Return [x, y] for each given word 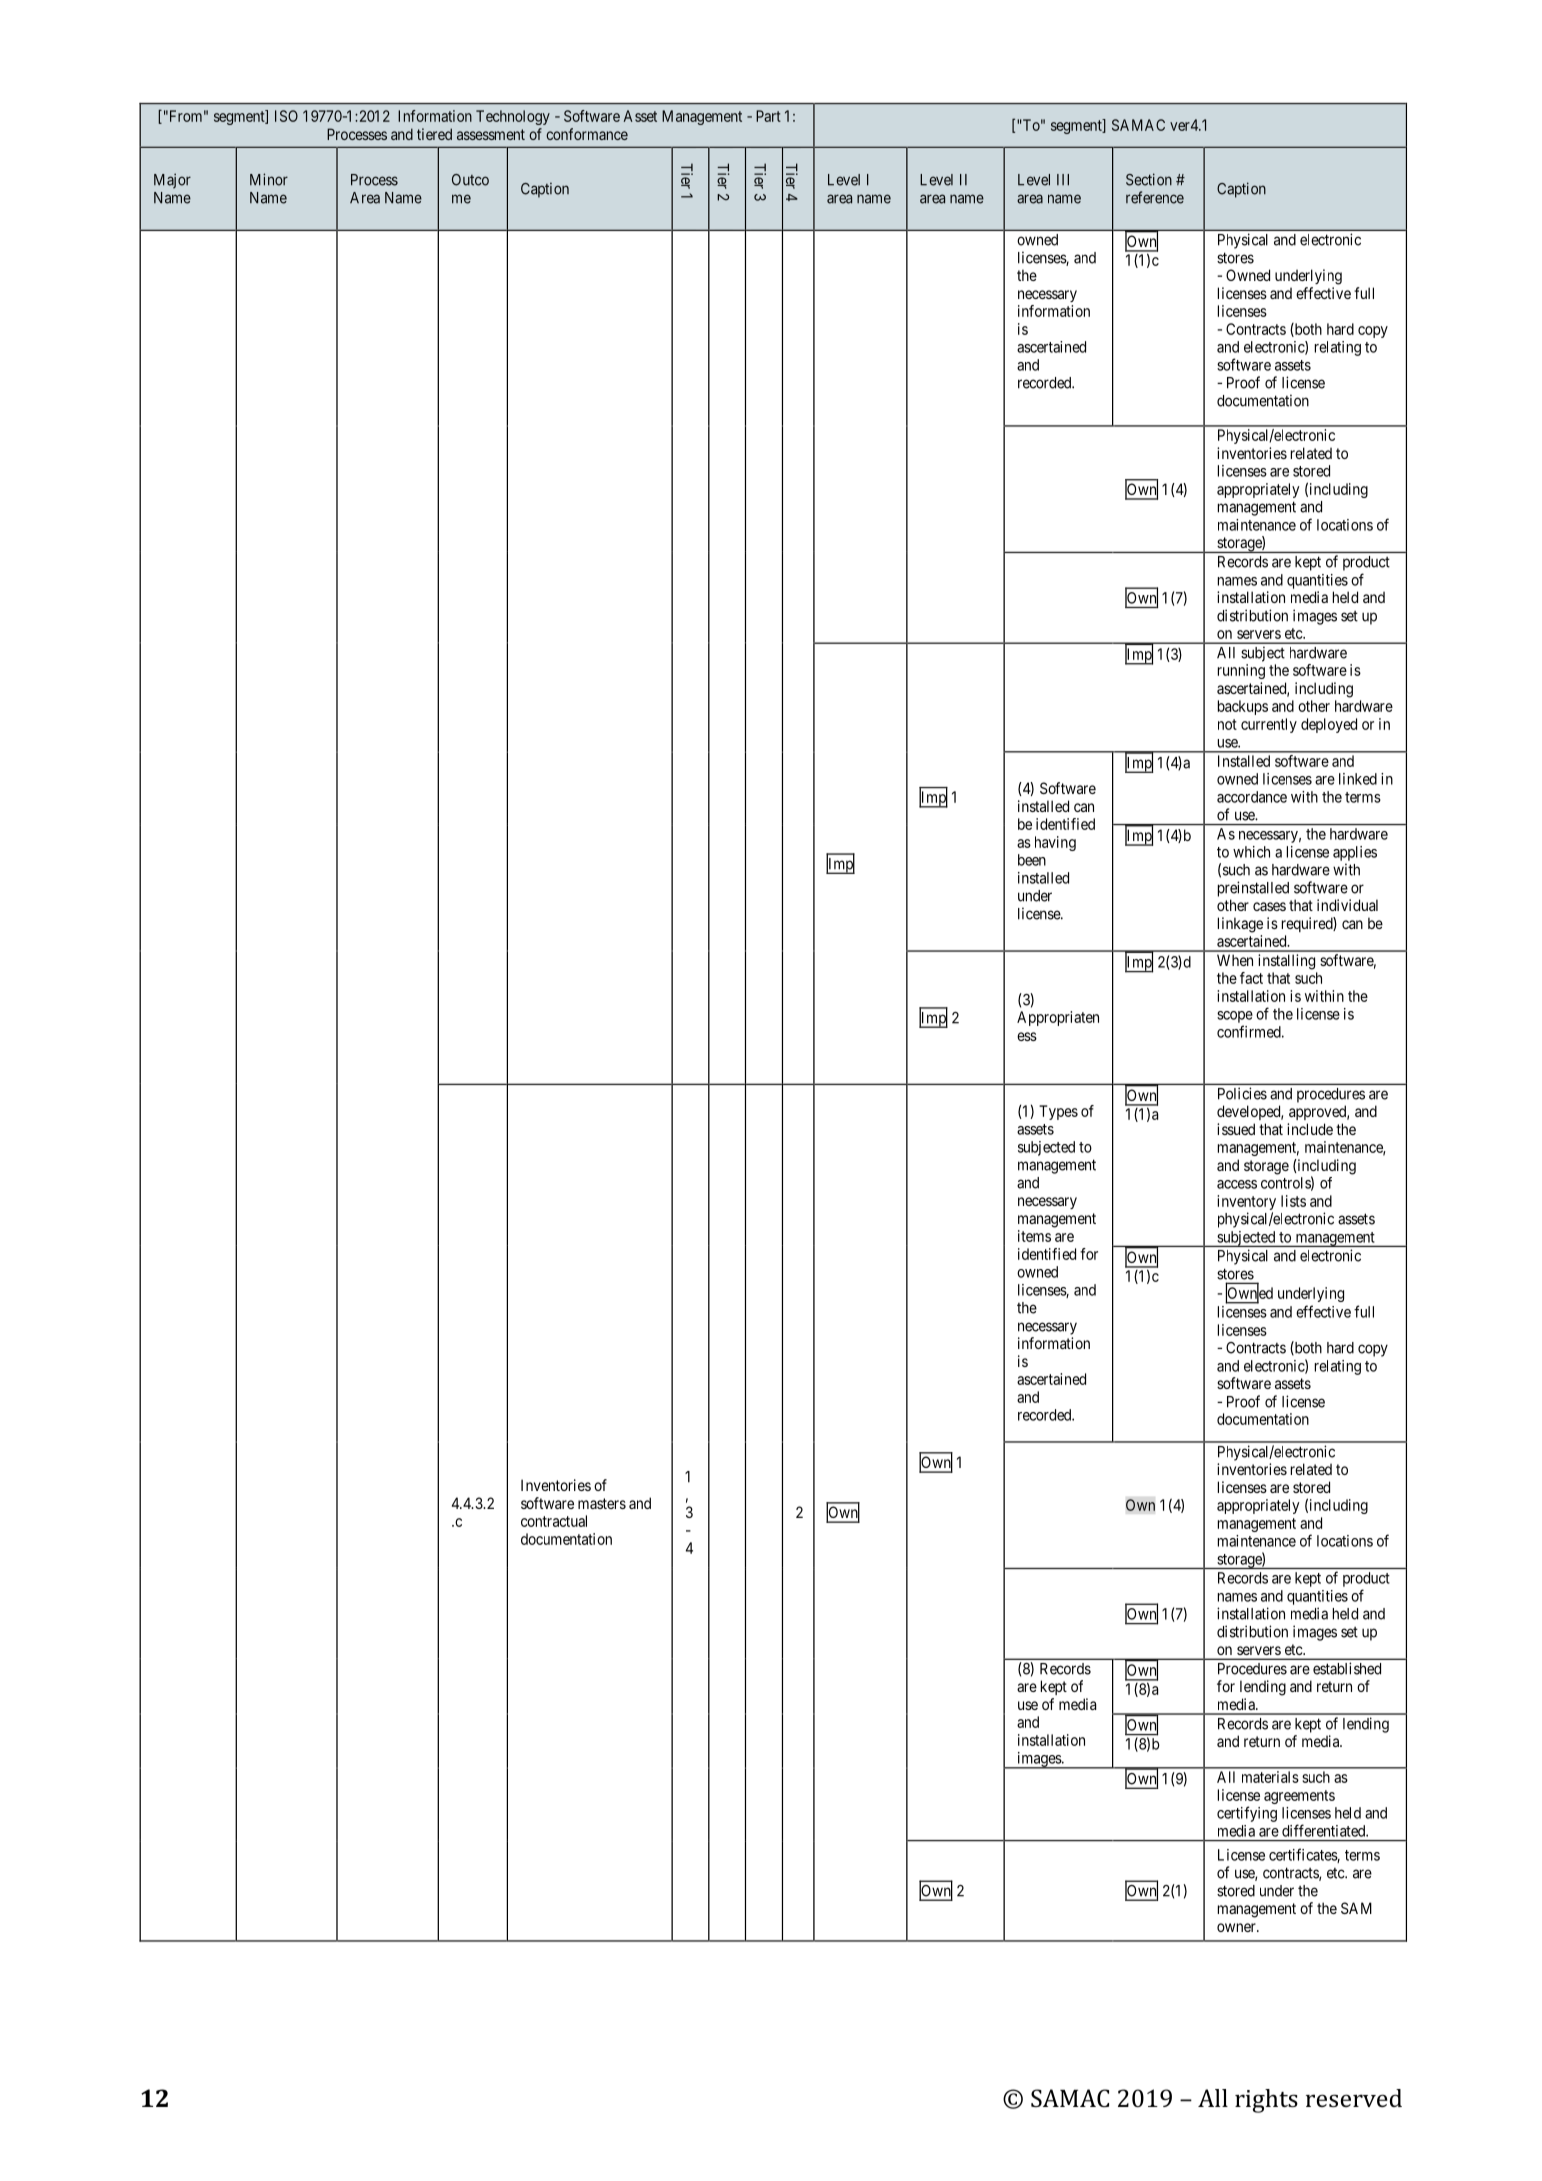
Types [1058, 1112]
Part [768, 116]
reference [1155, 197]
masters [602, 1503]
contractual [554, 1521]
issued [1236, 1129]
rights [1266, 2101]
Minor [269, 179]
